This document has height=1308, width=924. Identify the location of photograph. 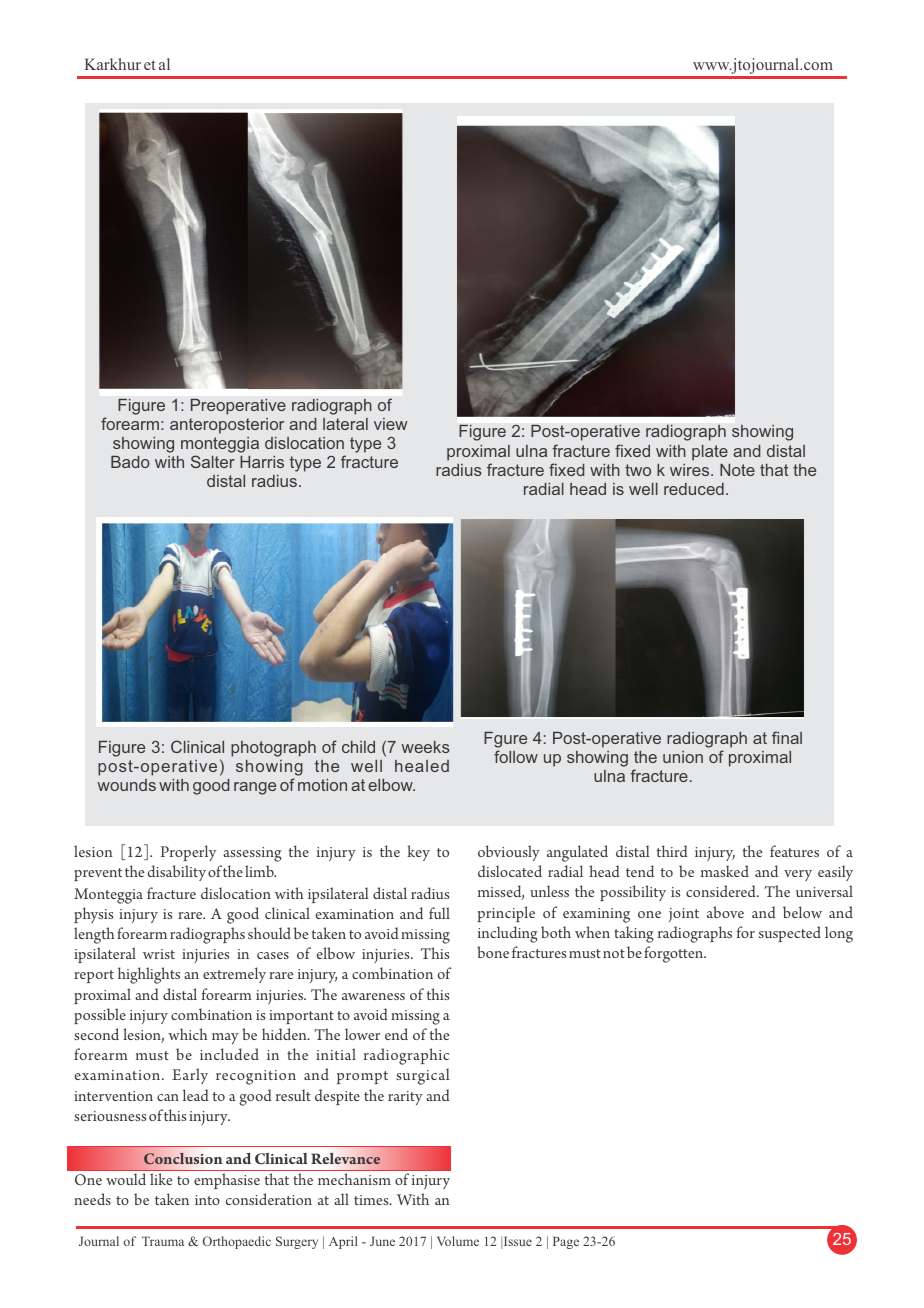
(273, 749).
